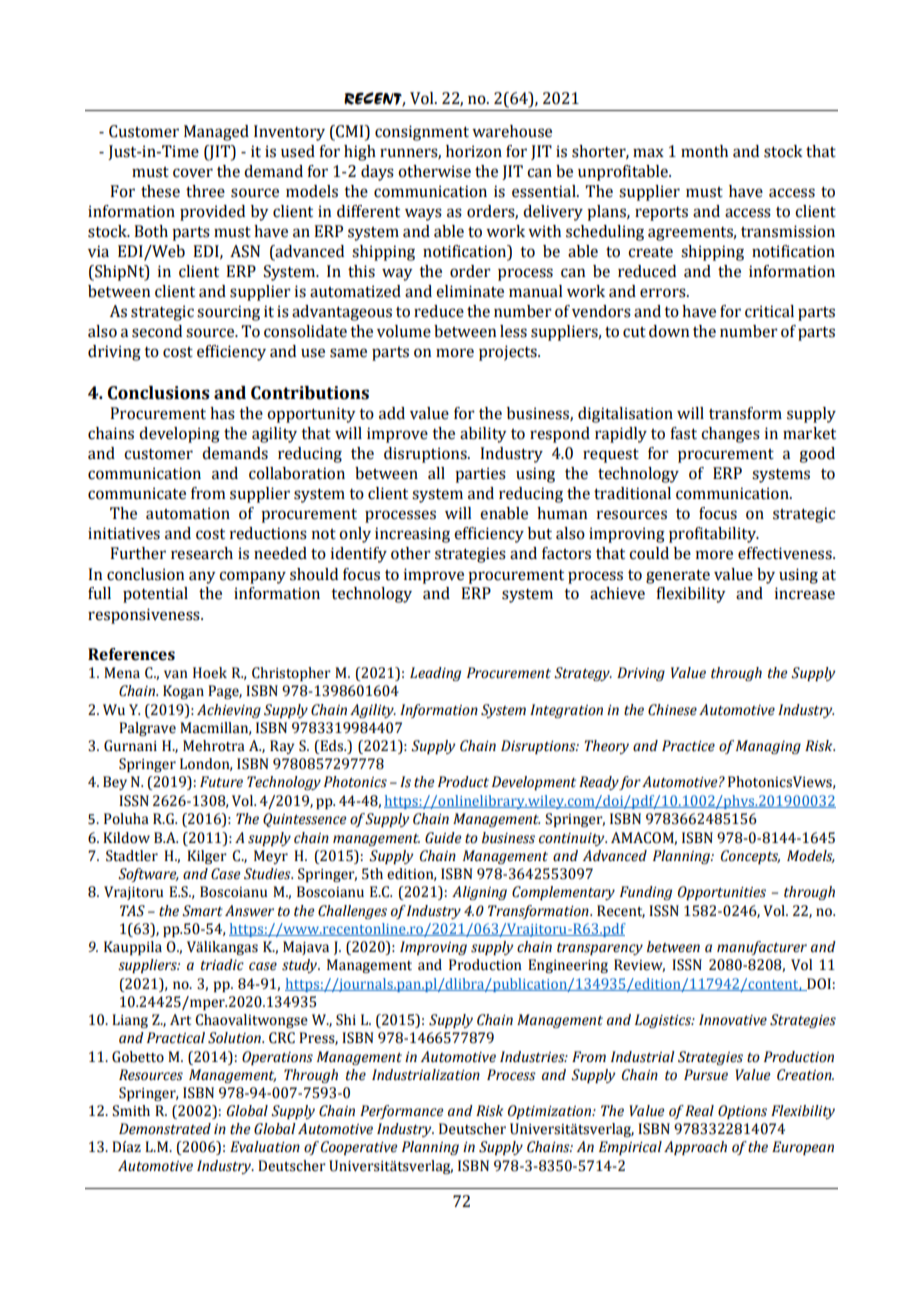 Image resolution: width=924 pixels, height=1308 pixels. Describe the element at coordinates (193, 173) in the screenshot. I see `cover` at that location.
